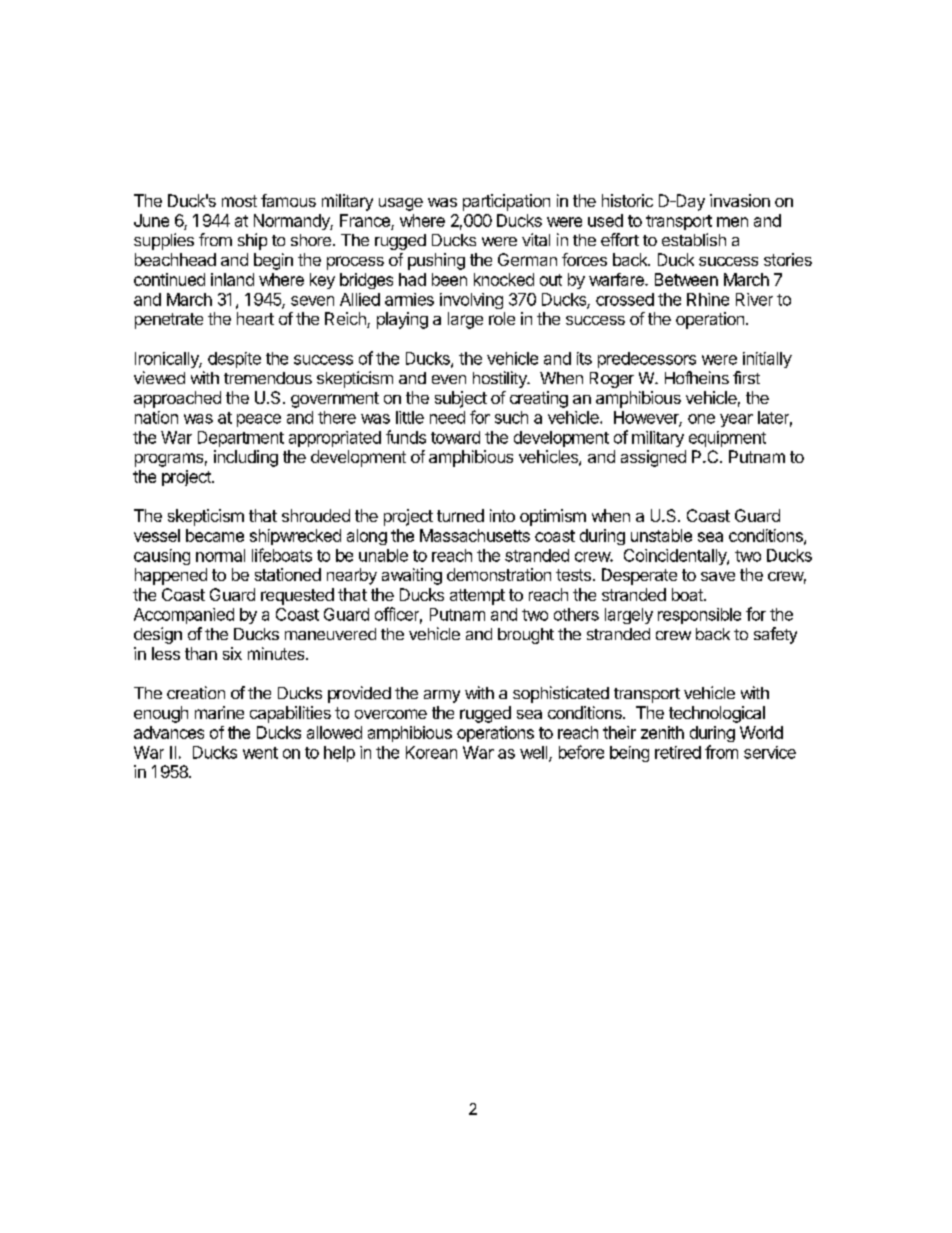 The height and width of the image is (1233, 952). What do you see at coordinates (460, 515) in the image?
I see `turned` at bounding box center [460, 515].
